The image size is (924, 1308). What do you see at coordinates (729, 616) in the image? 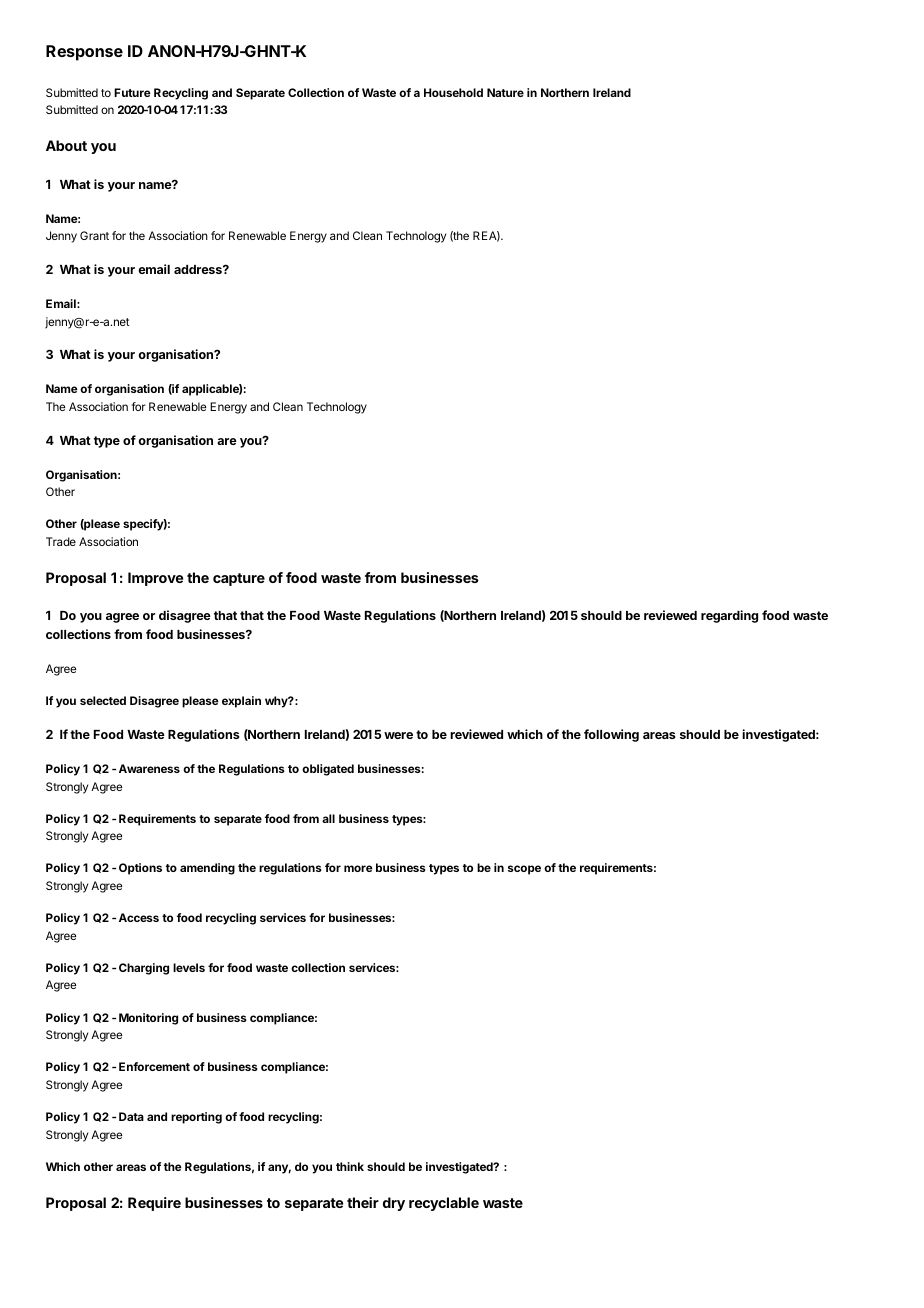
I see `regarding` at bounding box center [729, 616].
